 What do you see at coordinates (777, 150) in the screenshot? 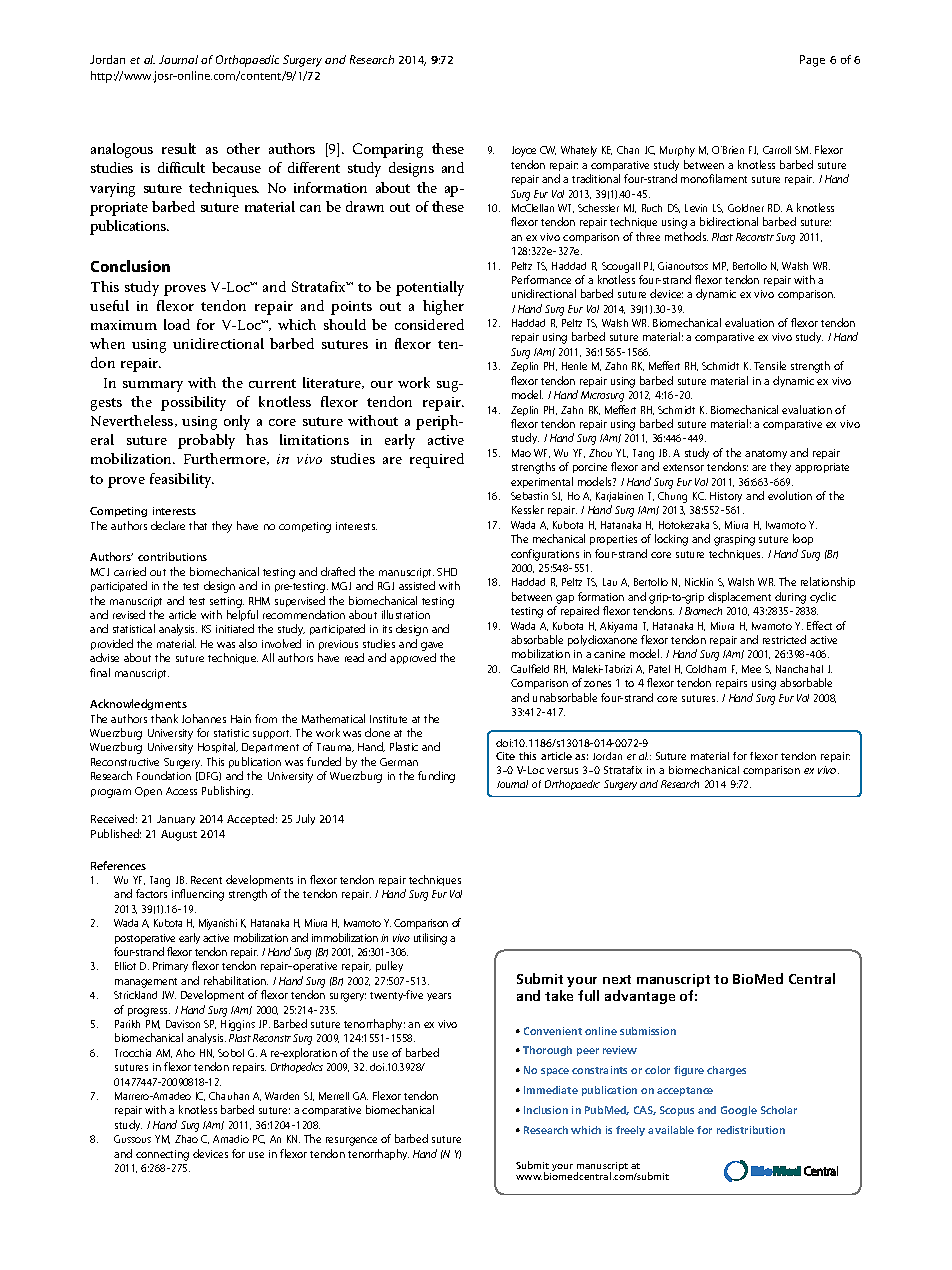
I see `Carroll` at bounding box center [777, 150].
